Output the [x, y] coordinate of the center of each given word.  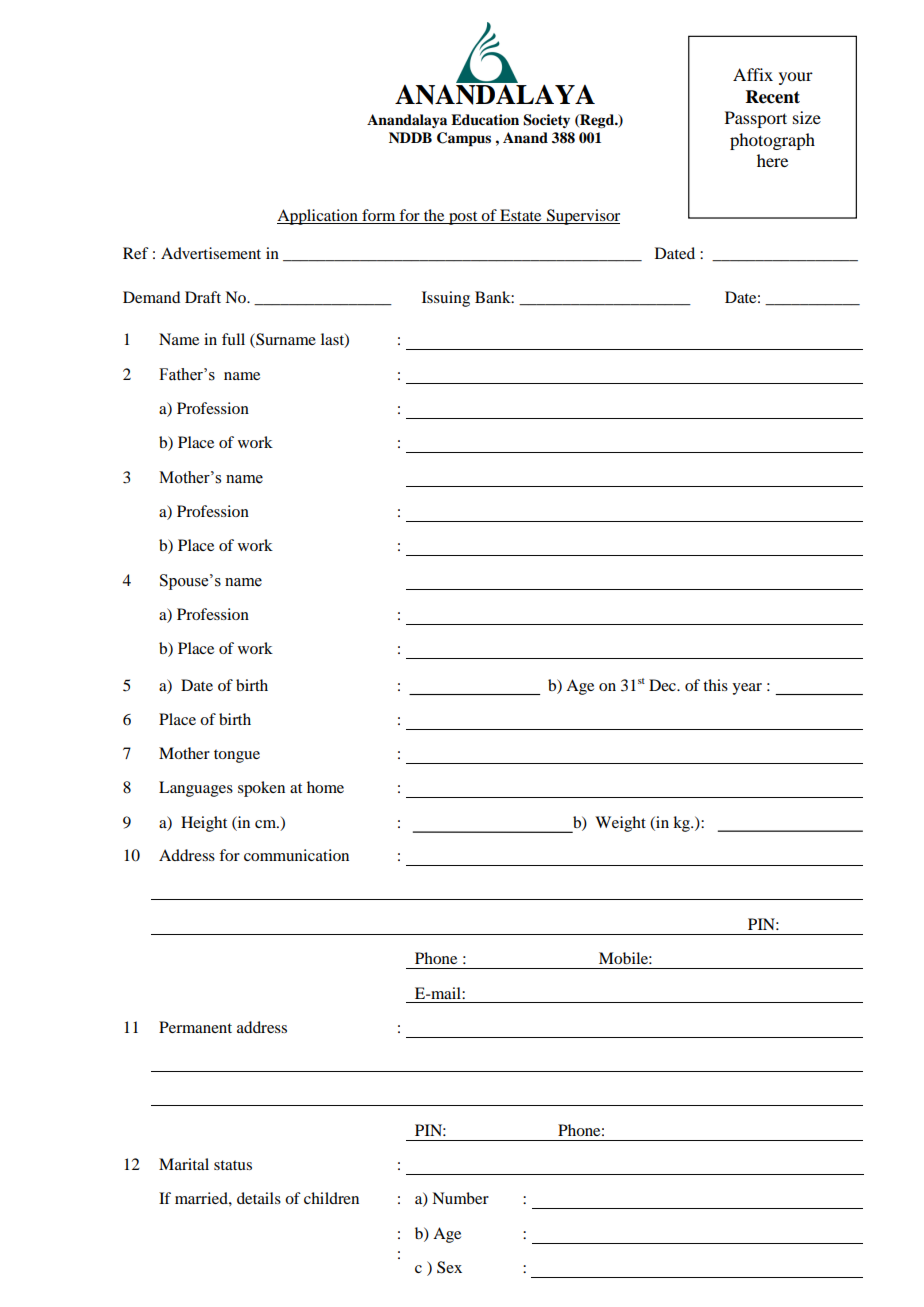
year [747, 689]
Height [204, 824]
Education [485, 120]
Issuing [446, 299]
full [233, 339]
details [259, 1198]
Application [318, 217]
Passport [756, 119]
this [715, 685]
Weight [620, 824]
